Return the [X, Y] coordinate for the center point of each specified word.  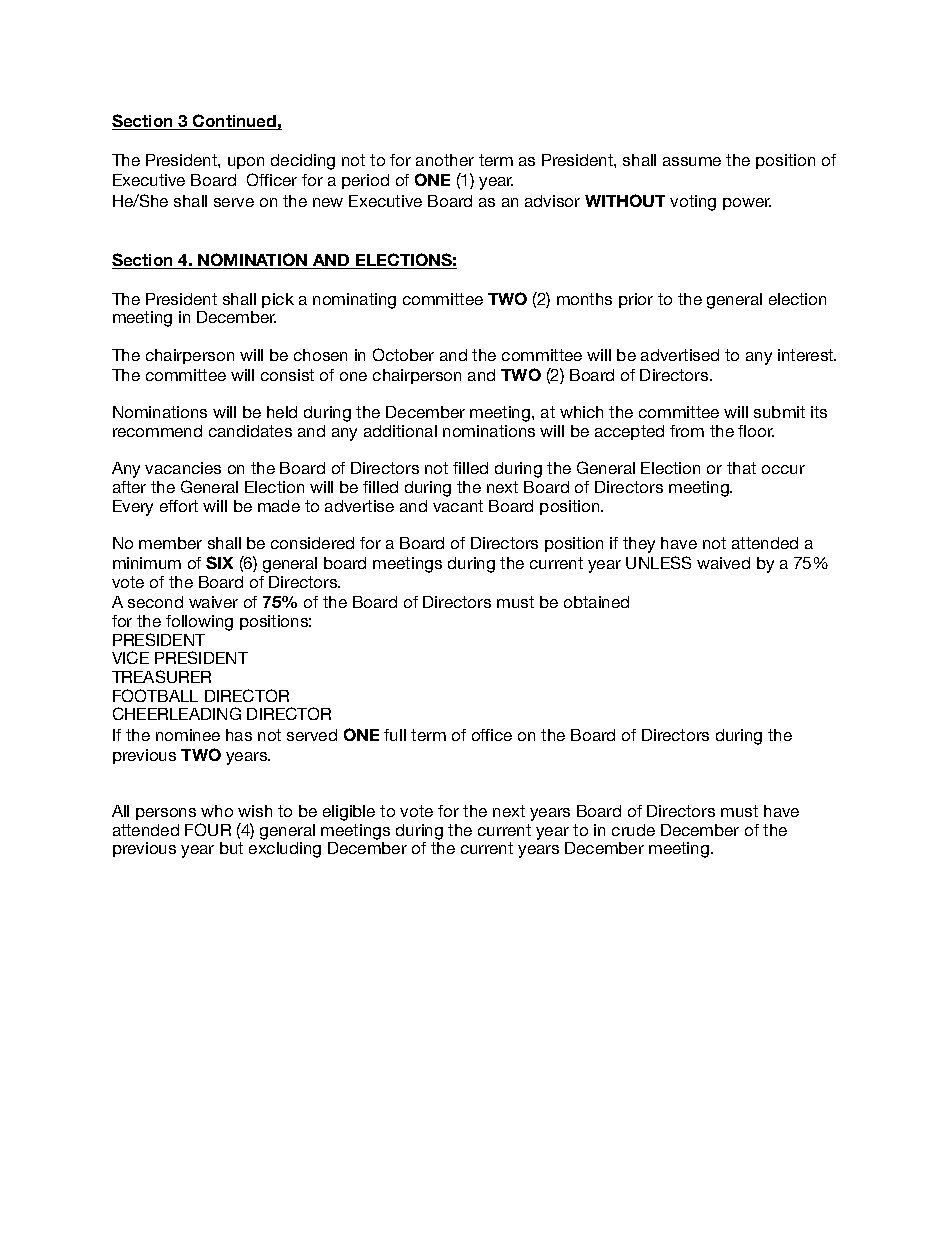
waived [723, 563]
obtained [596, 602]
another [445, 160]
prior [636, 300]
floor [756, 431]
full [395, 735]
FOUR [208, 829]
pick [278, 300]
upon [246, 163]
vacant [458, 506]
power [747, 204]
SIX [219, 562]
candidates [250, 431]
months [584, 299]
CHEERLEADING [177, 713]
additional [400, 431]
